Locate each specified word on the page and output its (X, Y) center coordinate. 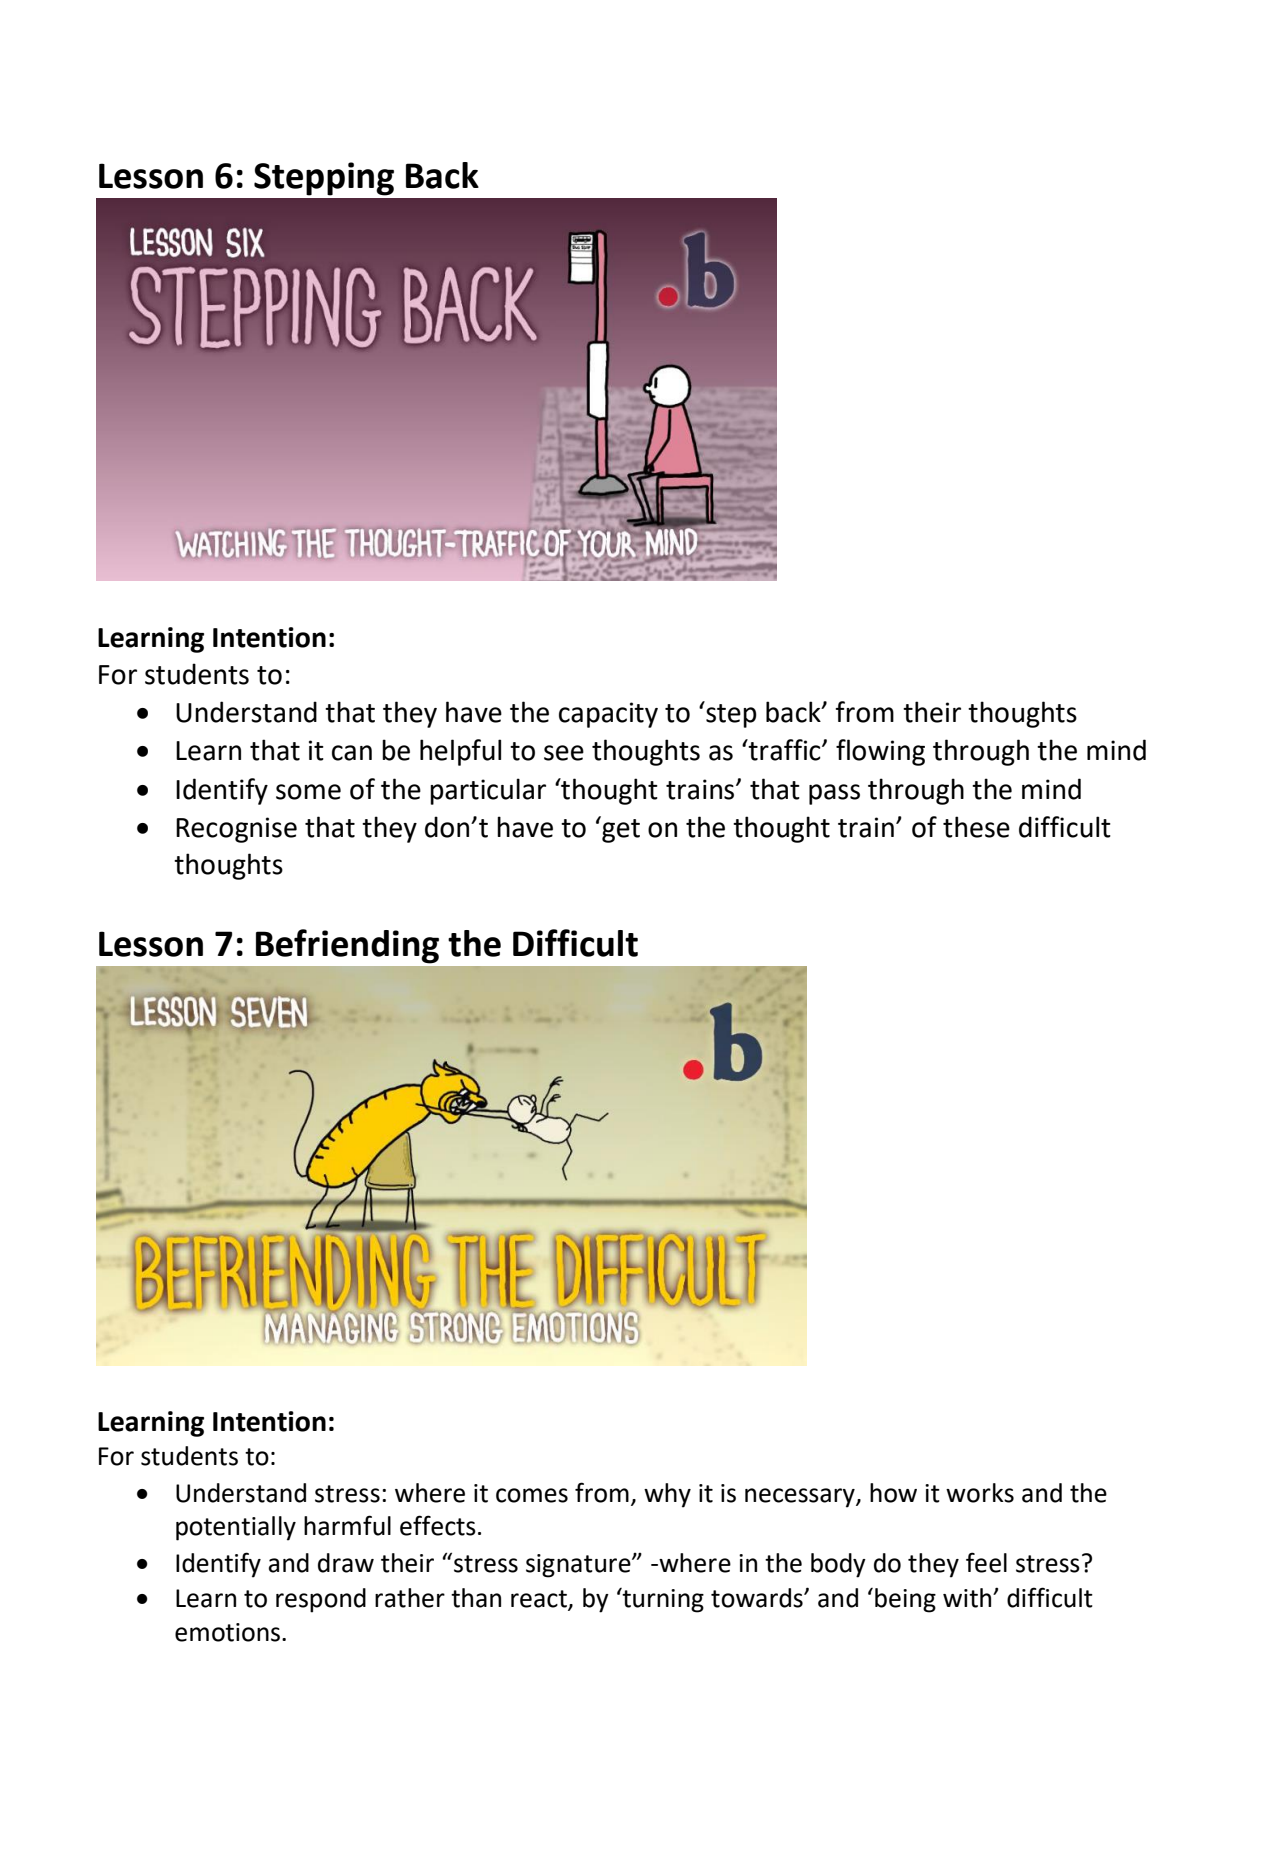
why (667, 1495)
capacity (608, 715)
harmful (347, 1525)
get (620, 830)
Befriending (347, 946)
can (352, 753)
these (976, 827)
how (893, 1493)
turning (662, 1600)
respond (321, 1600)
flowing (880, 752)
